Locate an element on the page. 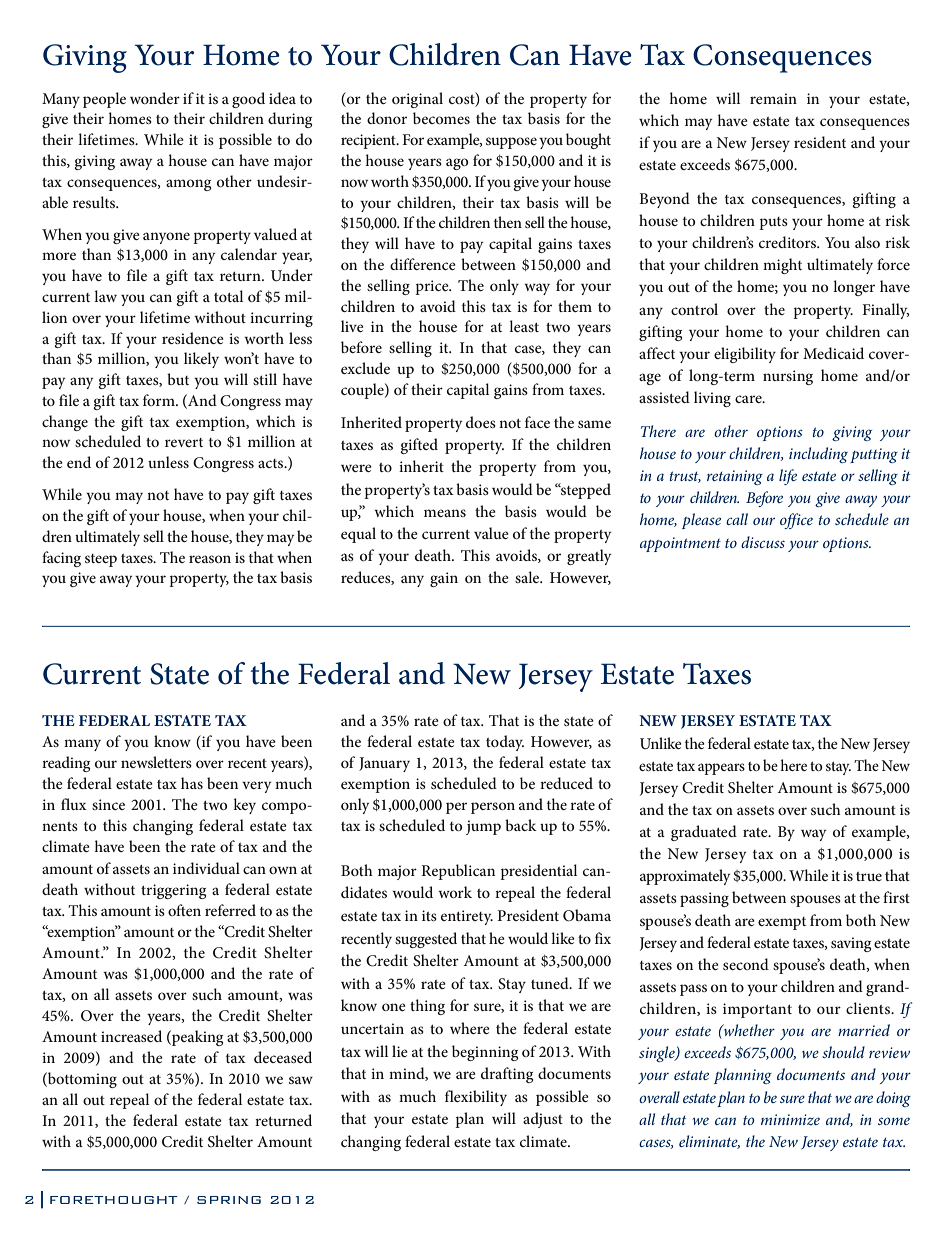  remain is located at coordinates (773, 98).
